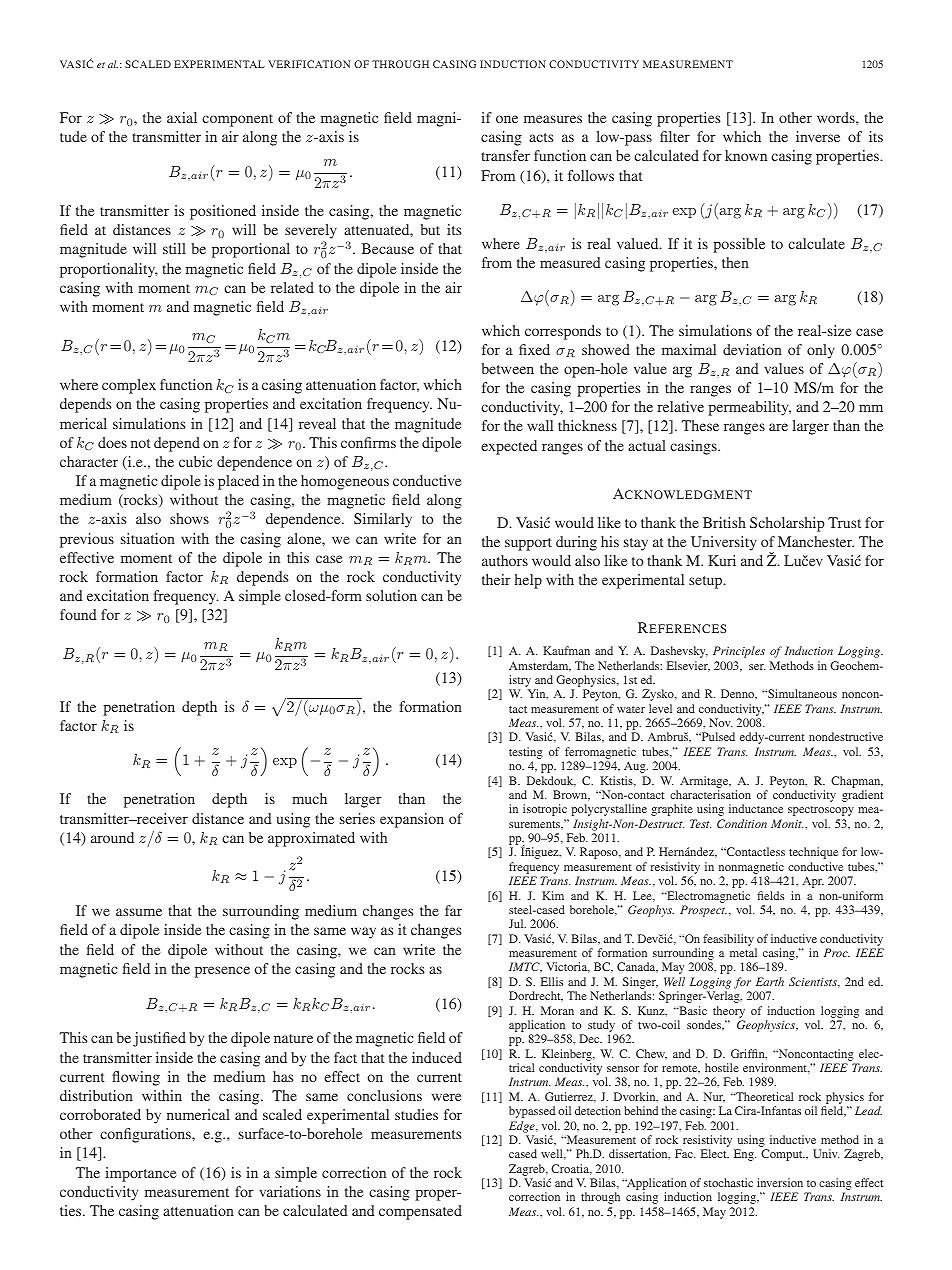 The image size is (952, 1270). Describe the element at coordinates (140, 1174) in the screenshot. I see `importance` at that location.
